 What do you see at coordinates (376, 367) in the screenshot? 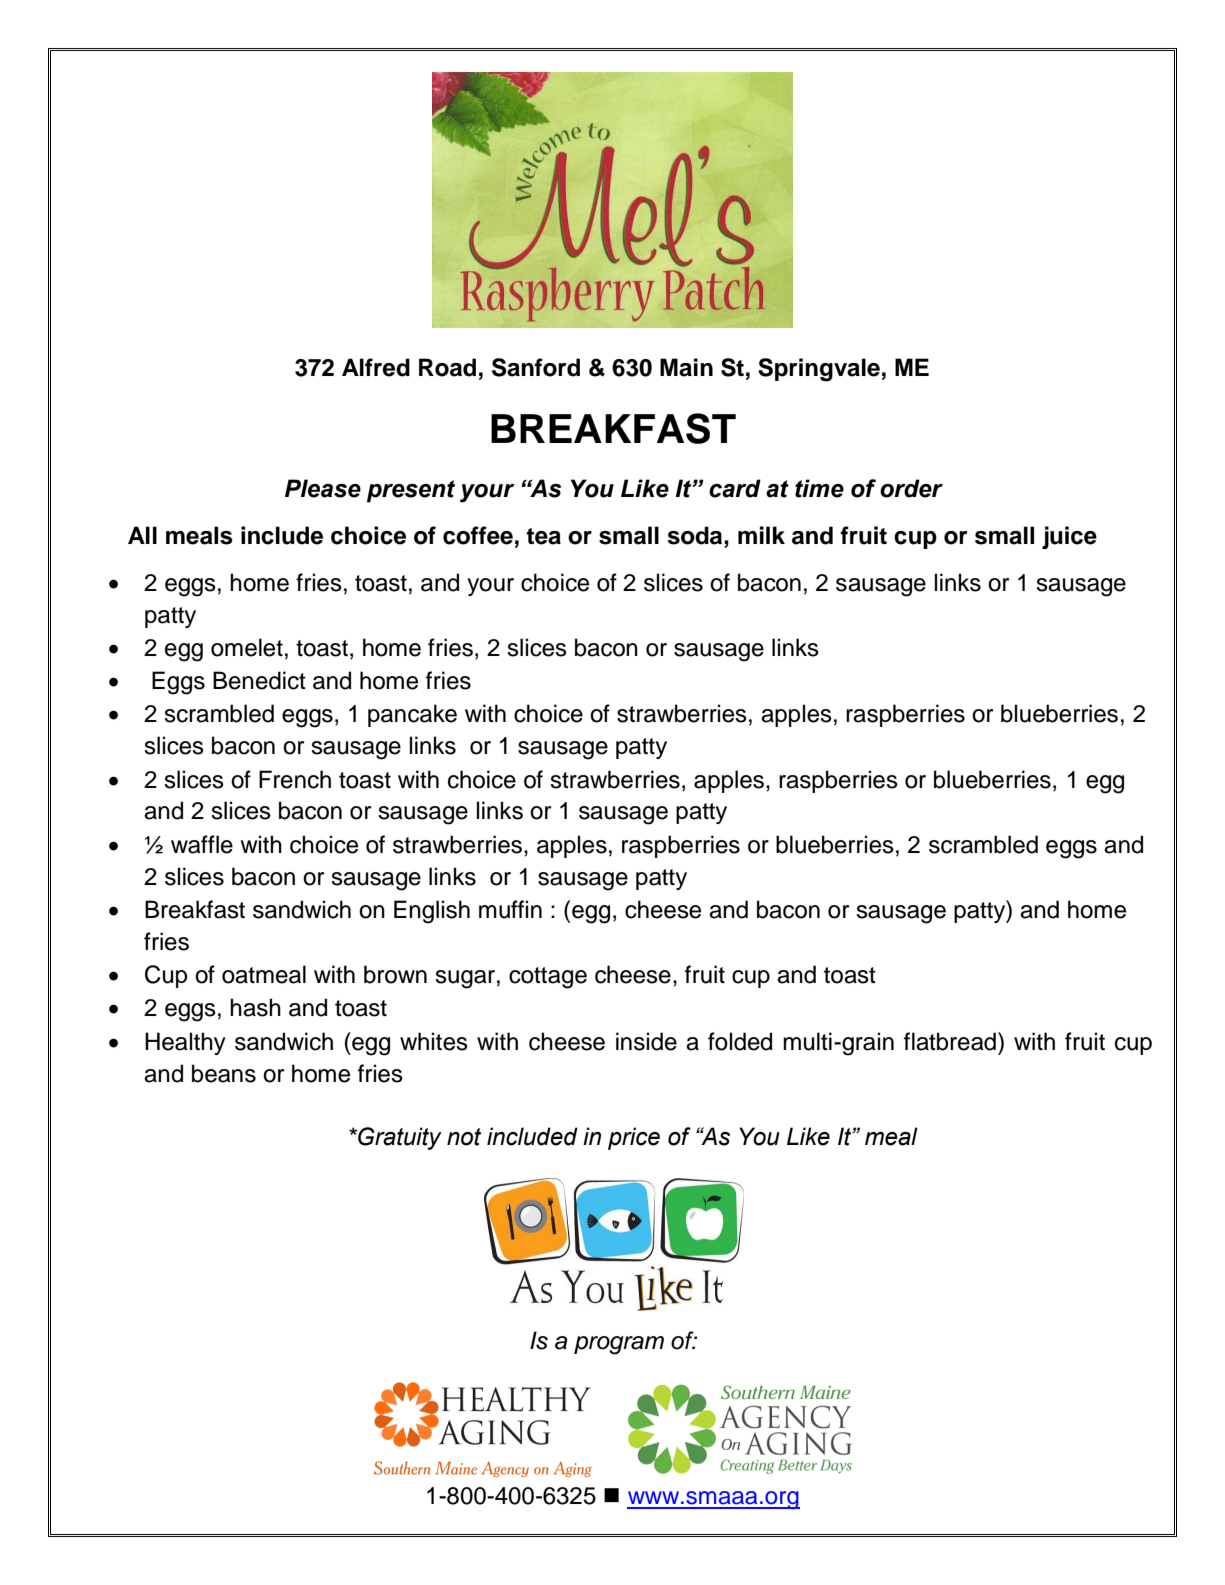
I see `Alfred` at bounding box center [376, 367].
